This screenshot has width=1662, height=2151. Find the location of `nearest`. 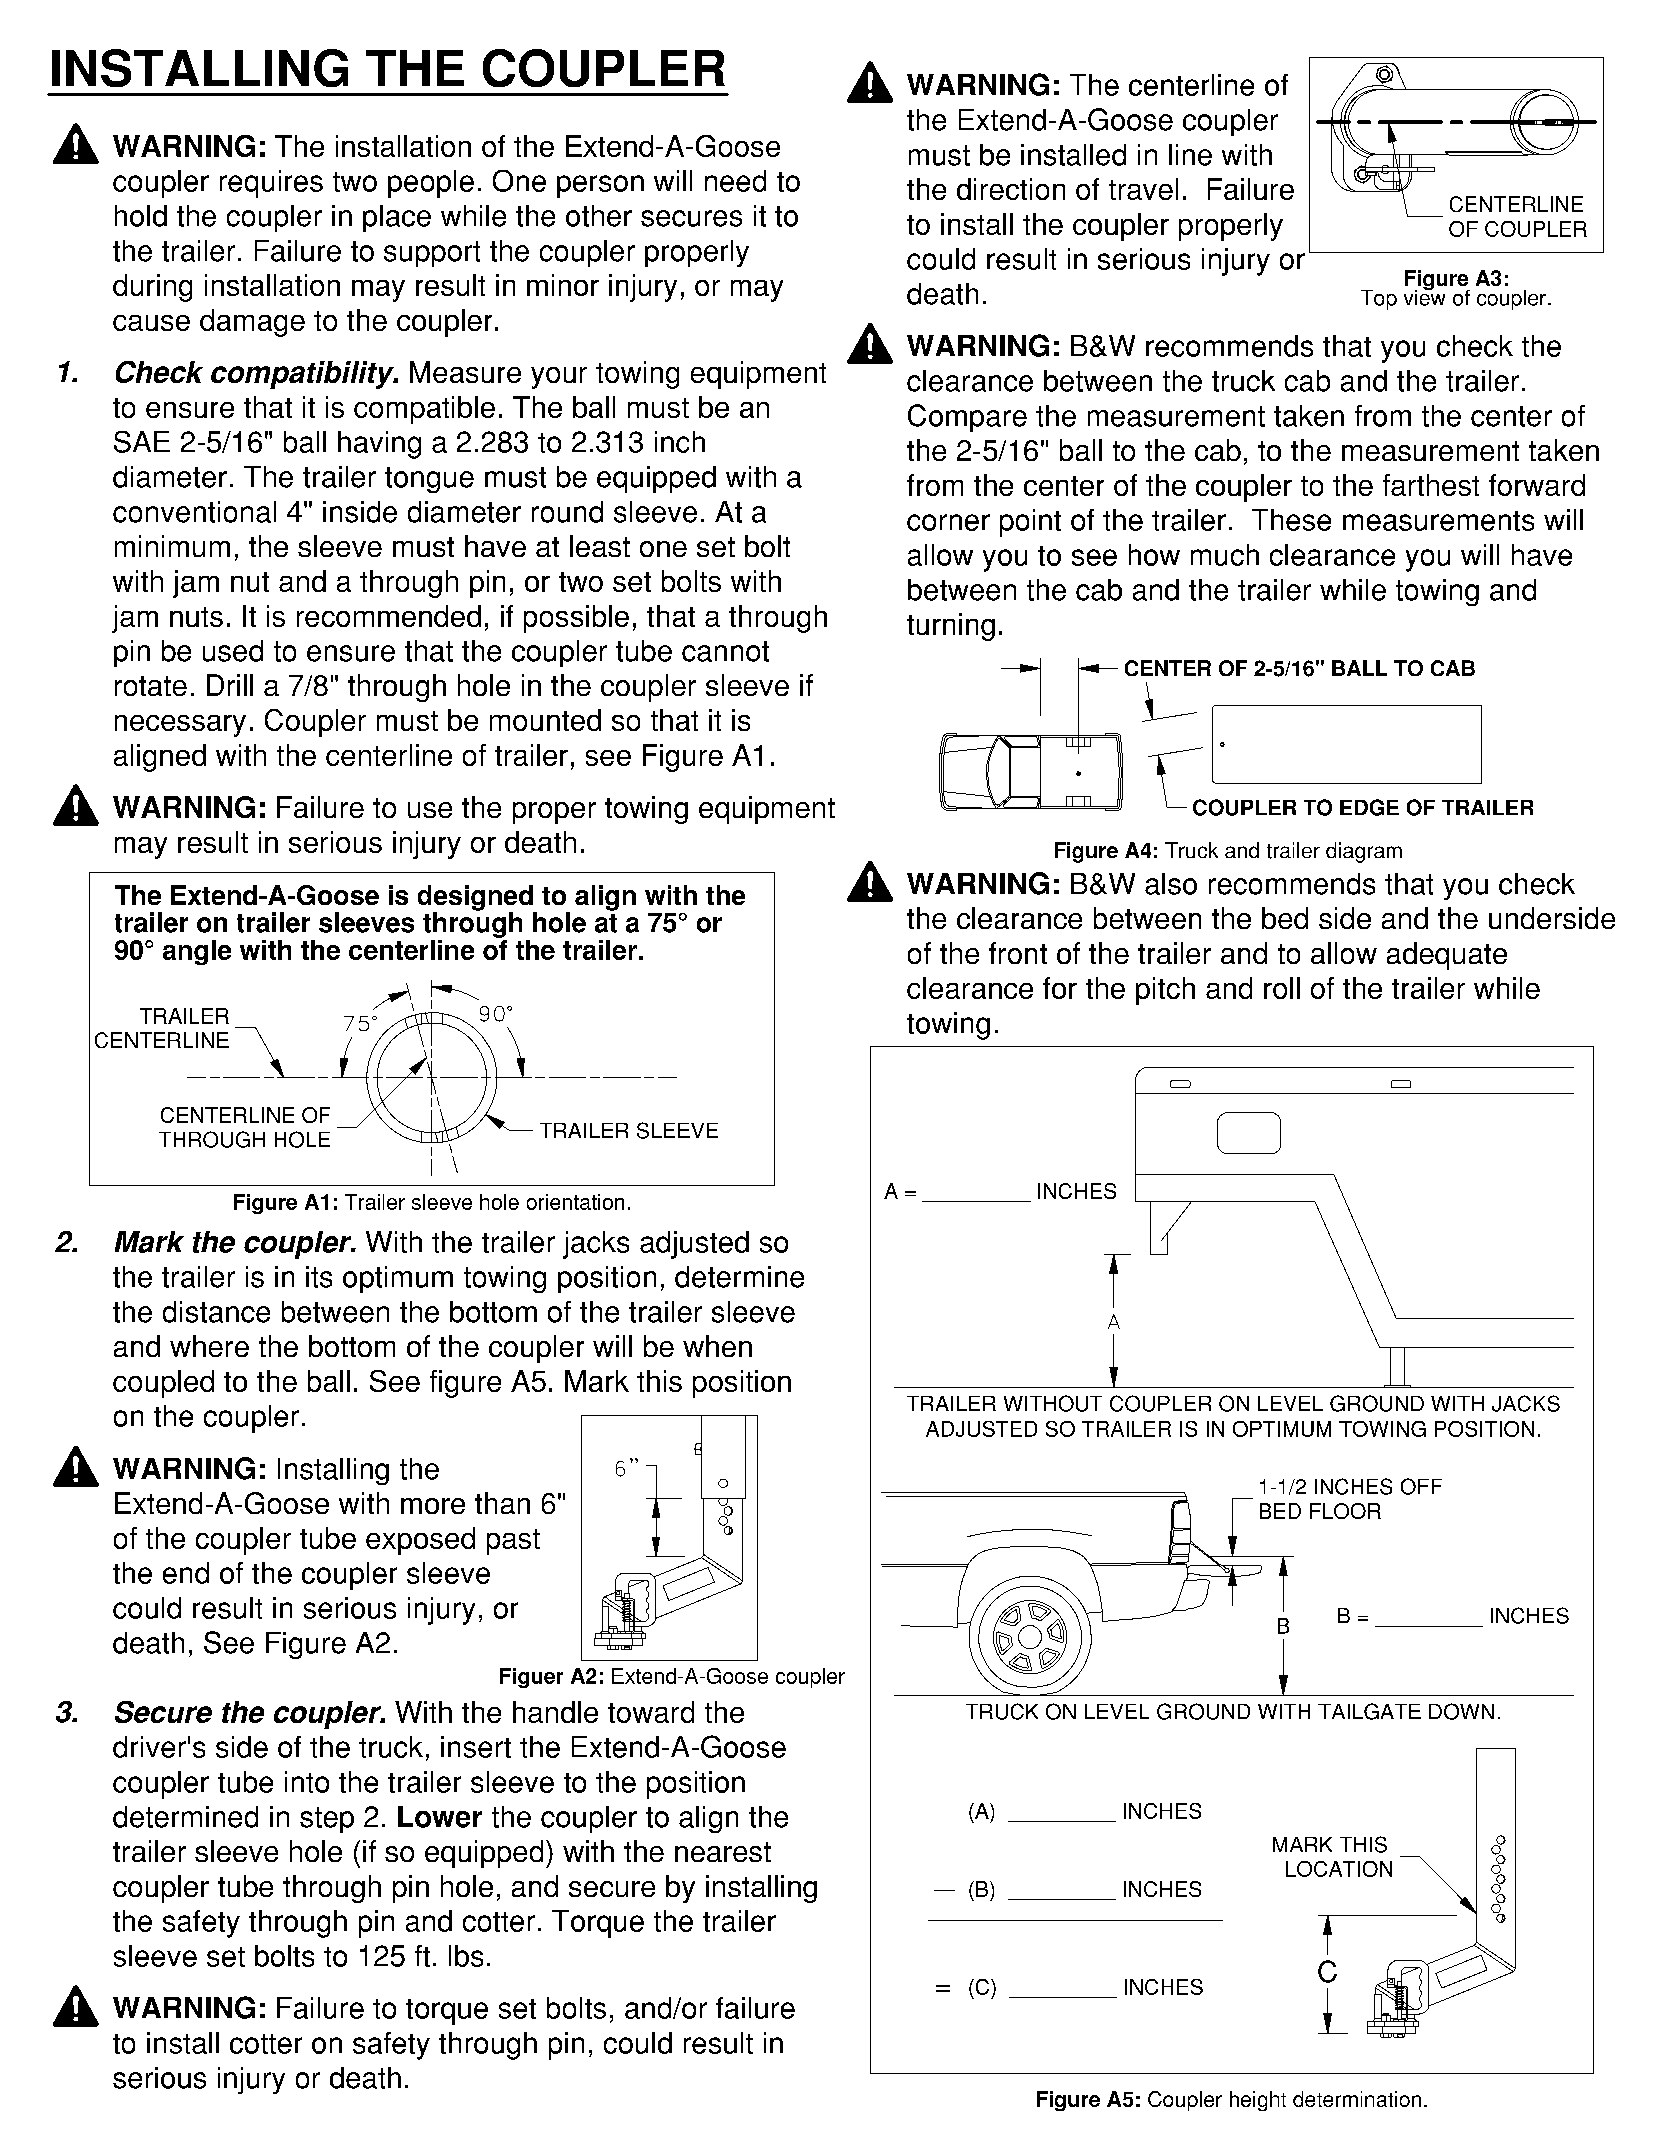

nearest is located at coordinates (723, 1852).
